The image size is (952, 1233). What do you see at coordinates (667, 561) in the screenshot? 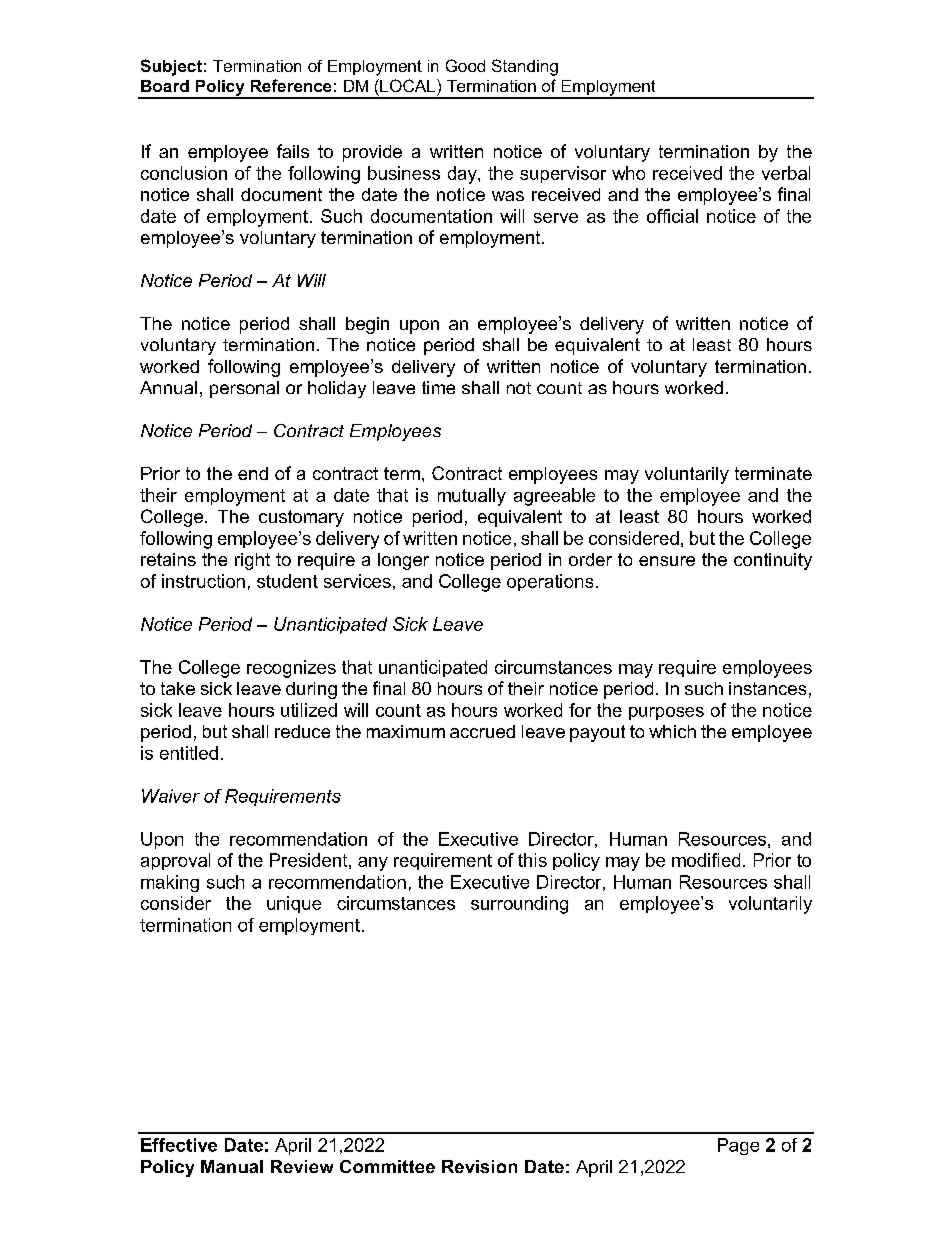
I see `ensure` at bounding box center [667, 561].
